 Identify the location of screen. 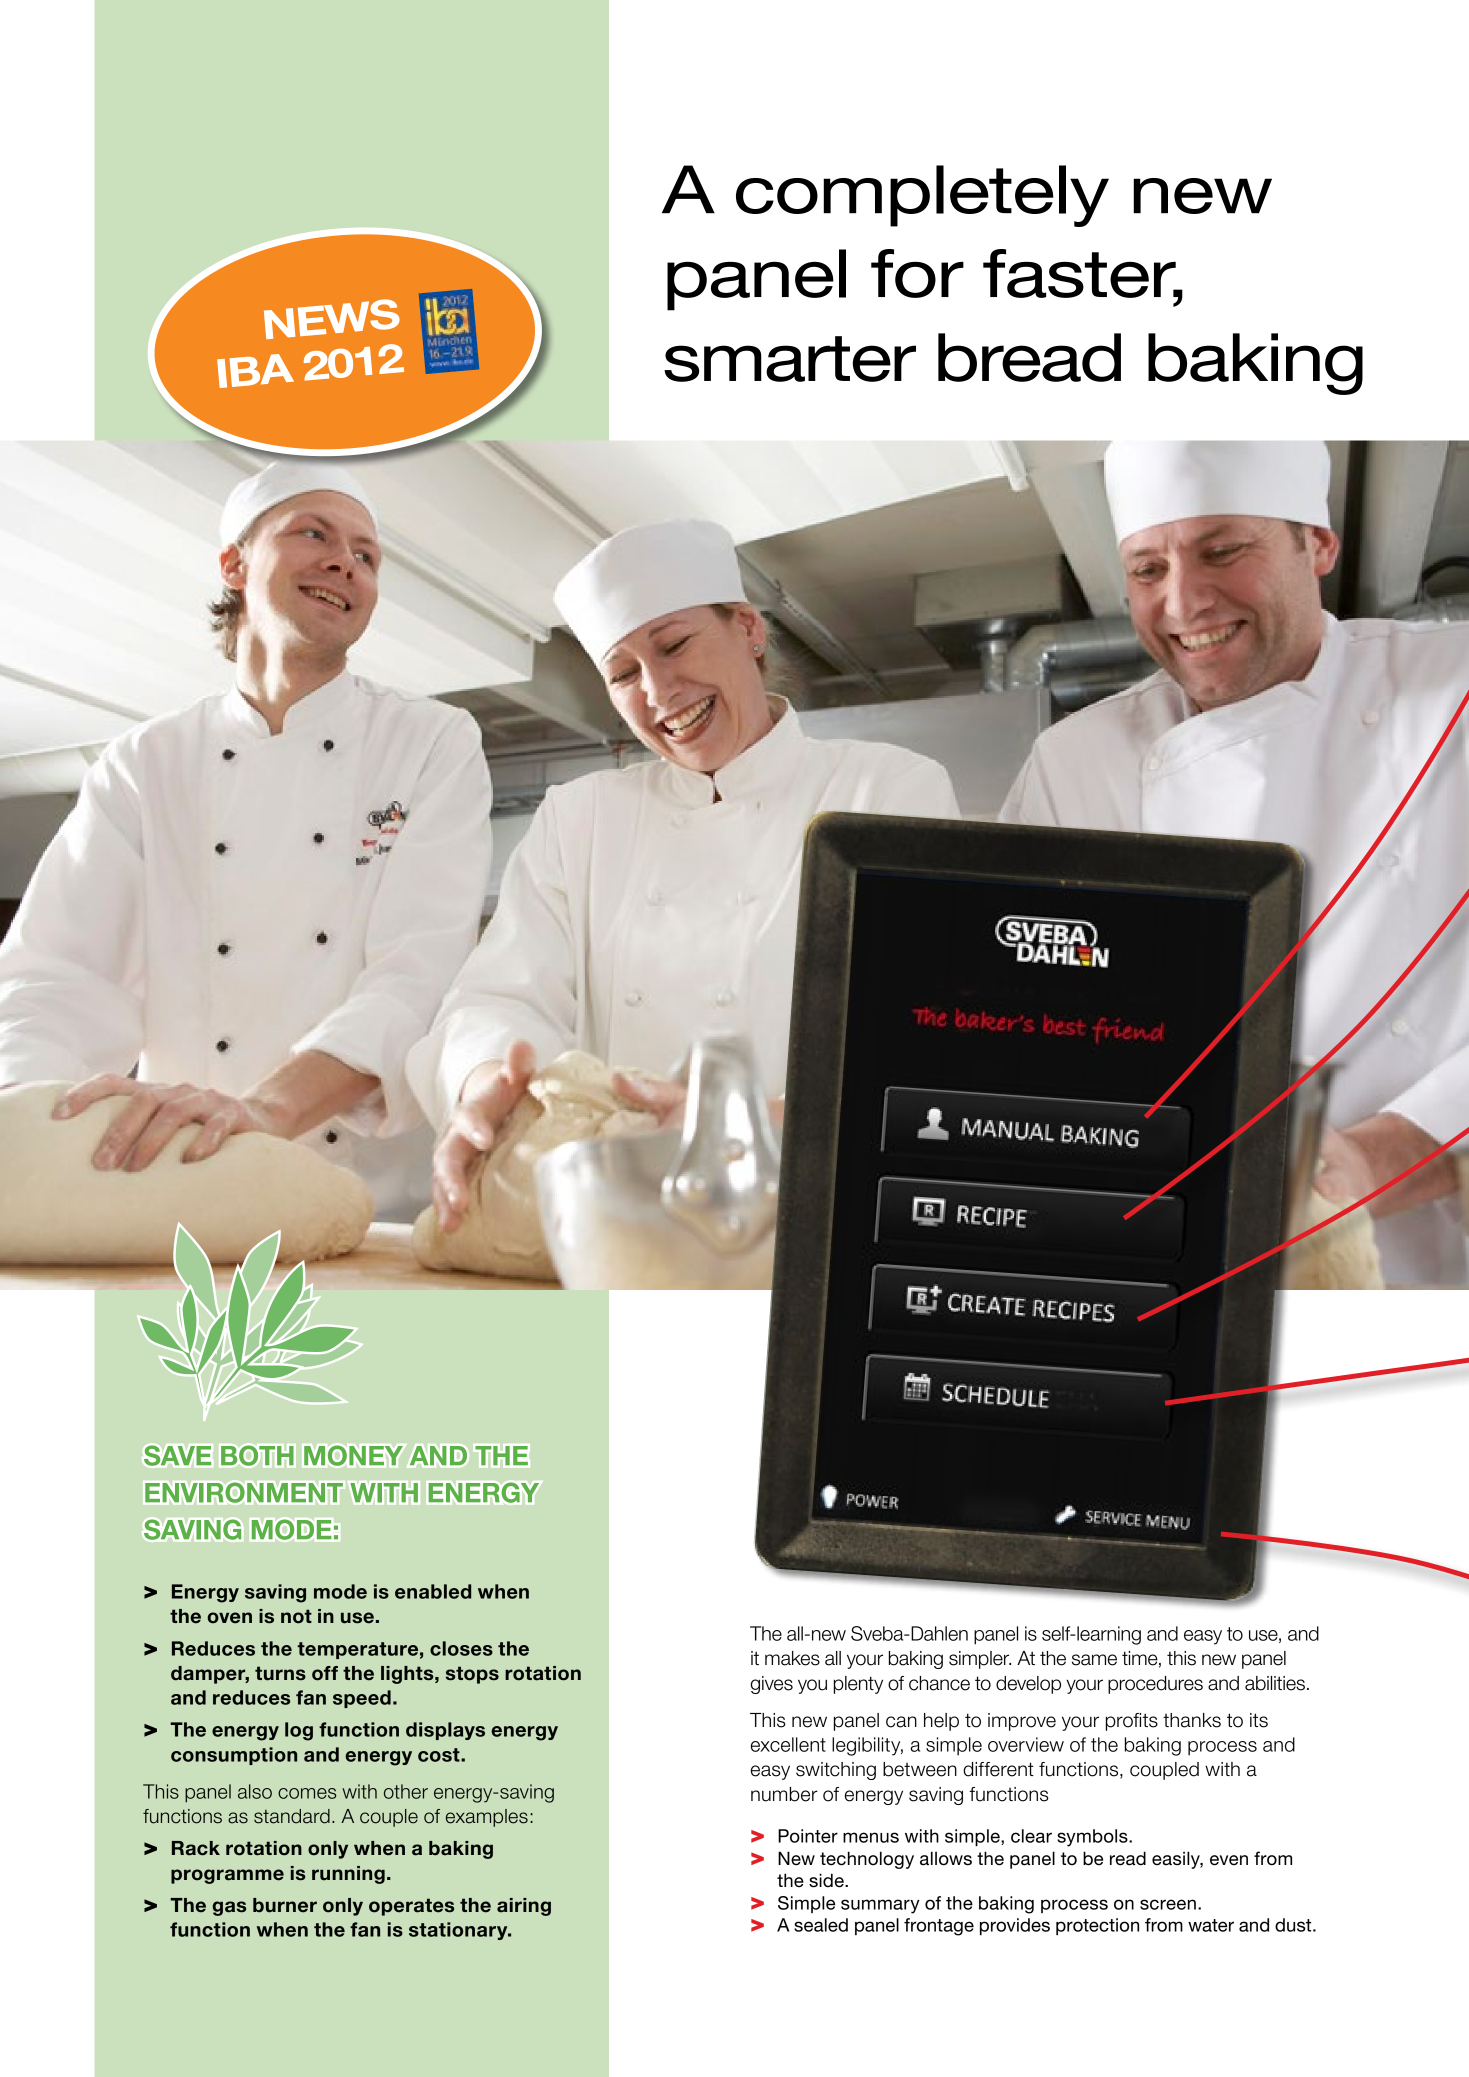
(1168, 1904).
